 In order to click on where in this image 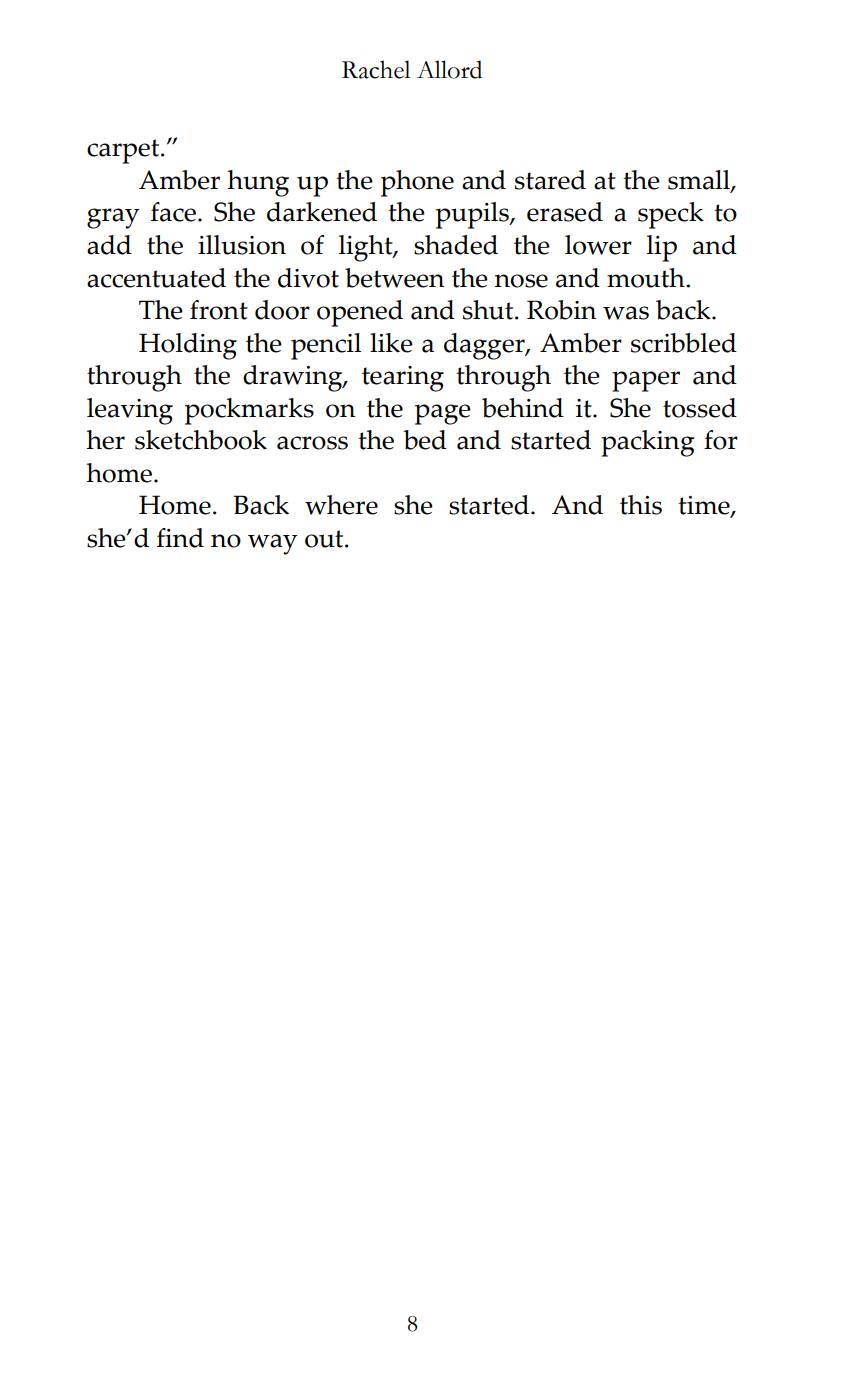, I will do `click(341, 505)`.
